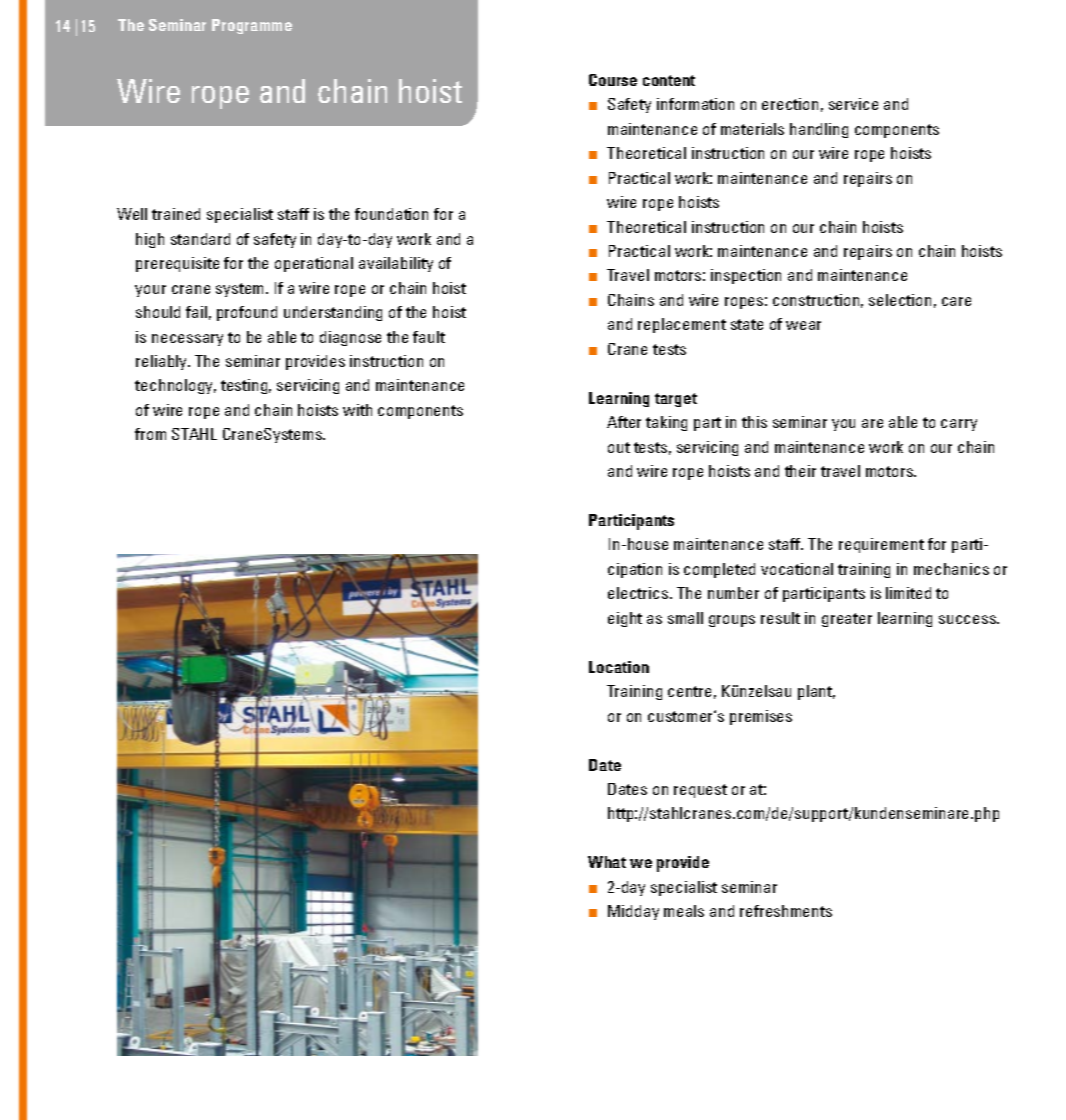 Image resolution: width=1066 pixels, height=1120 pixels. What do you see at coordinates (252, 26) in the screenshot?
I see `Programme` at bounding box center [252, 26].
